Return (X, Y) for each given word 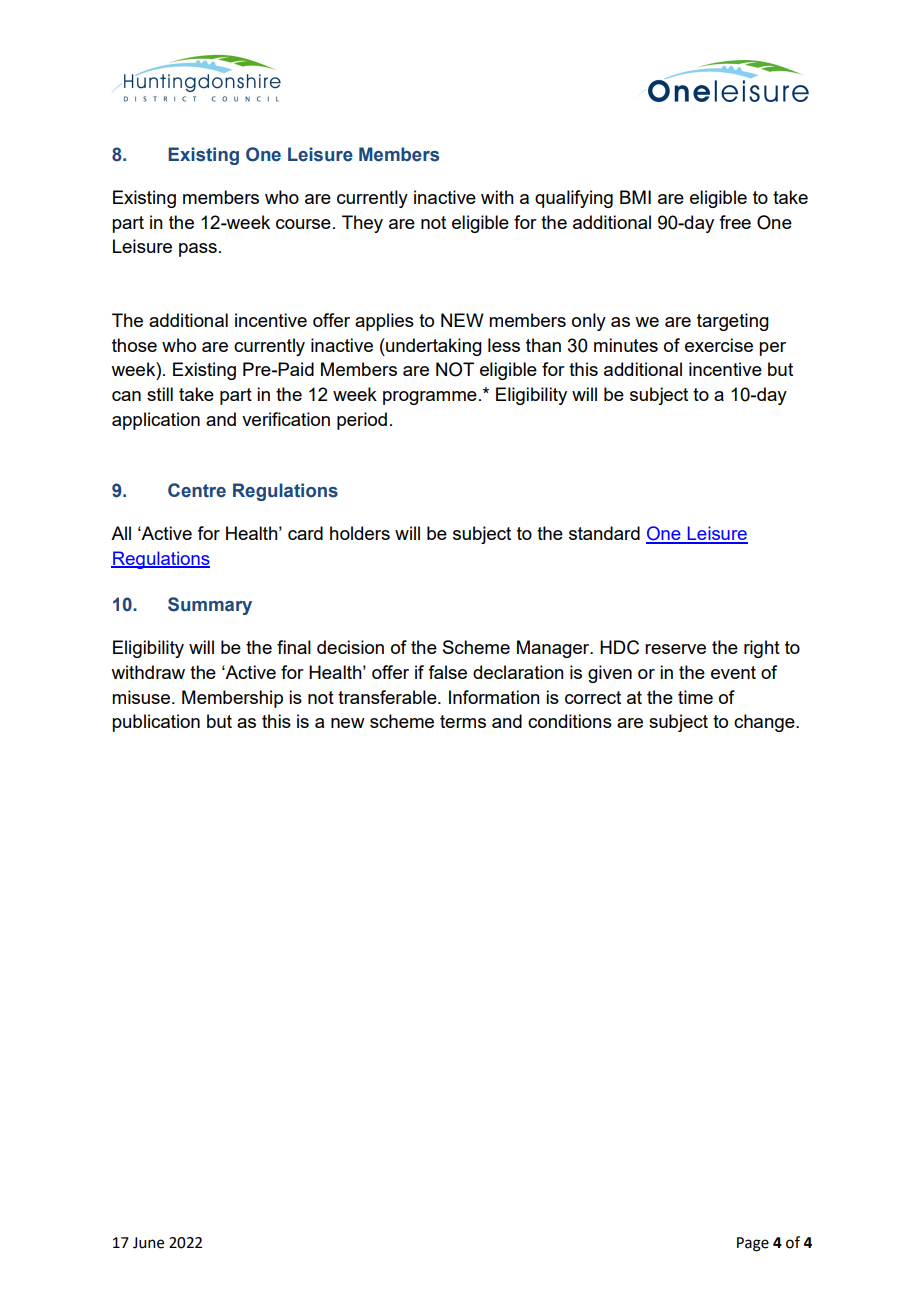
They (362, 224)
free (735, 222)
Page (753, 1244)
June (148, 1243)
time (695, 697)
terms (463, 721)
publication (156, 723)
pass (198, 250)
